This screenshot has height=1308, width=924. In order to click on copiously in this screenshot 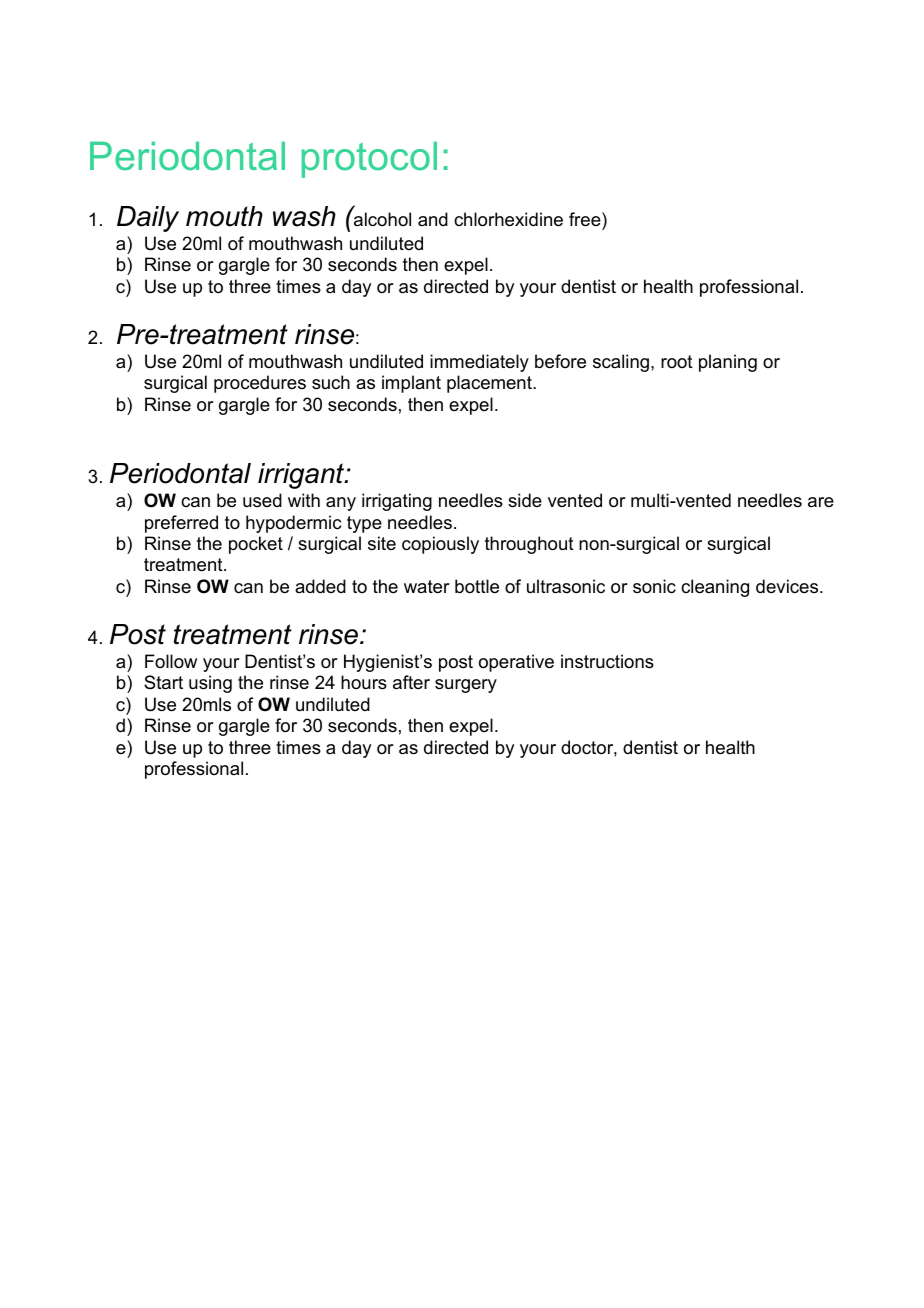, I will do `click(440, 545)`.
